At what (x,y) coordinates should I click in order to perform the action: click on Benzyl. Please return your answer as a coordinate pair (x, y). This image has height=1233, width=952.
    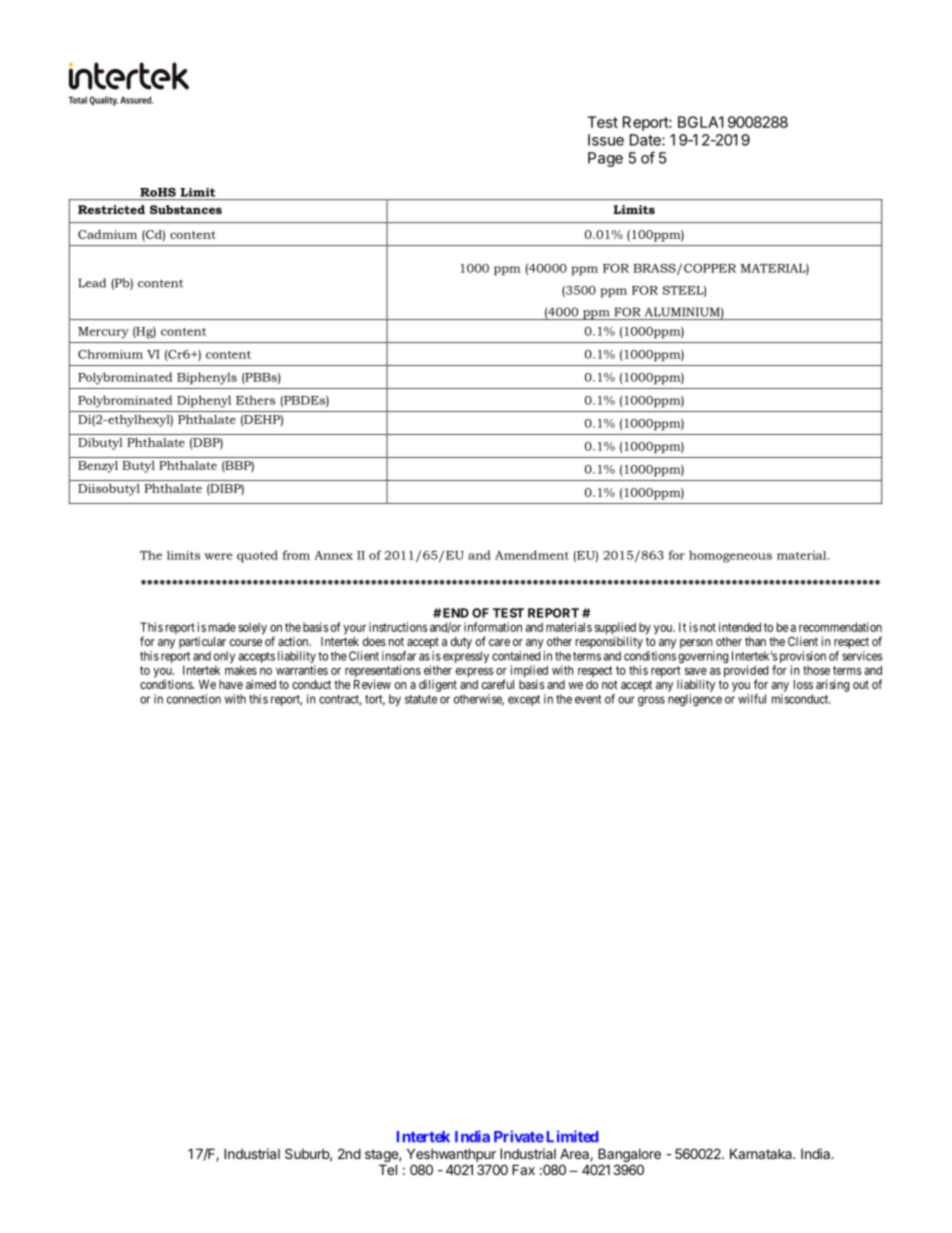
    Looking at the image, I should click on (98, 467).
